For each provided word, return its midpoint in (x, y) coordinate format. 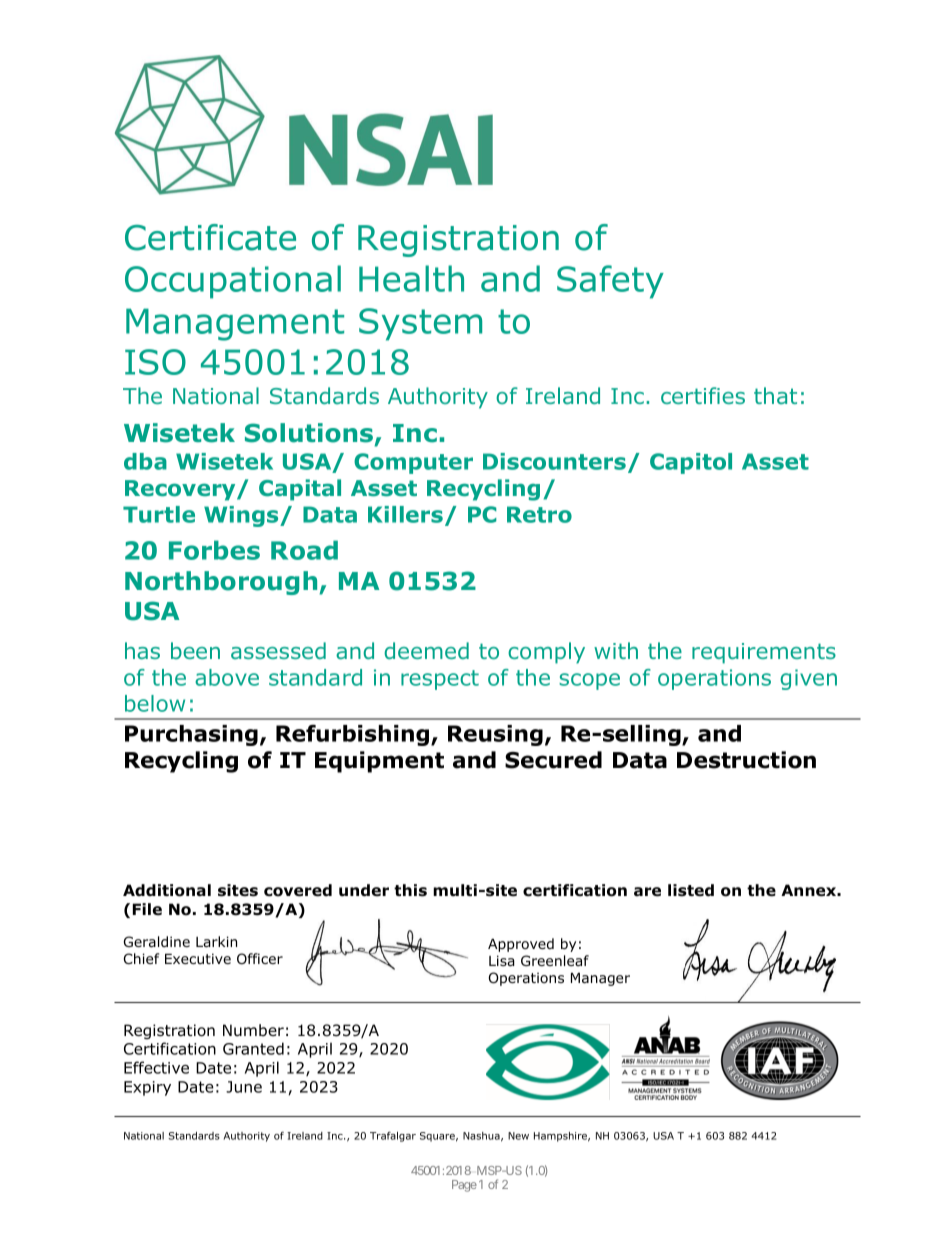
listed (691, 890)
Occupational (233, 282)
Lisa (502, 960)
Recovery (181, 490)
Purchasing (191, 735)
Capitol (691, 463)
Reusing (495, 735)
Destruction (746, 760)
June (244, 1087)
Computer (413, 463)
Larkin (216, 941)
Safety (610, 282)
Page (464, 1186)
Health (411, 278)
